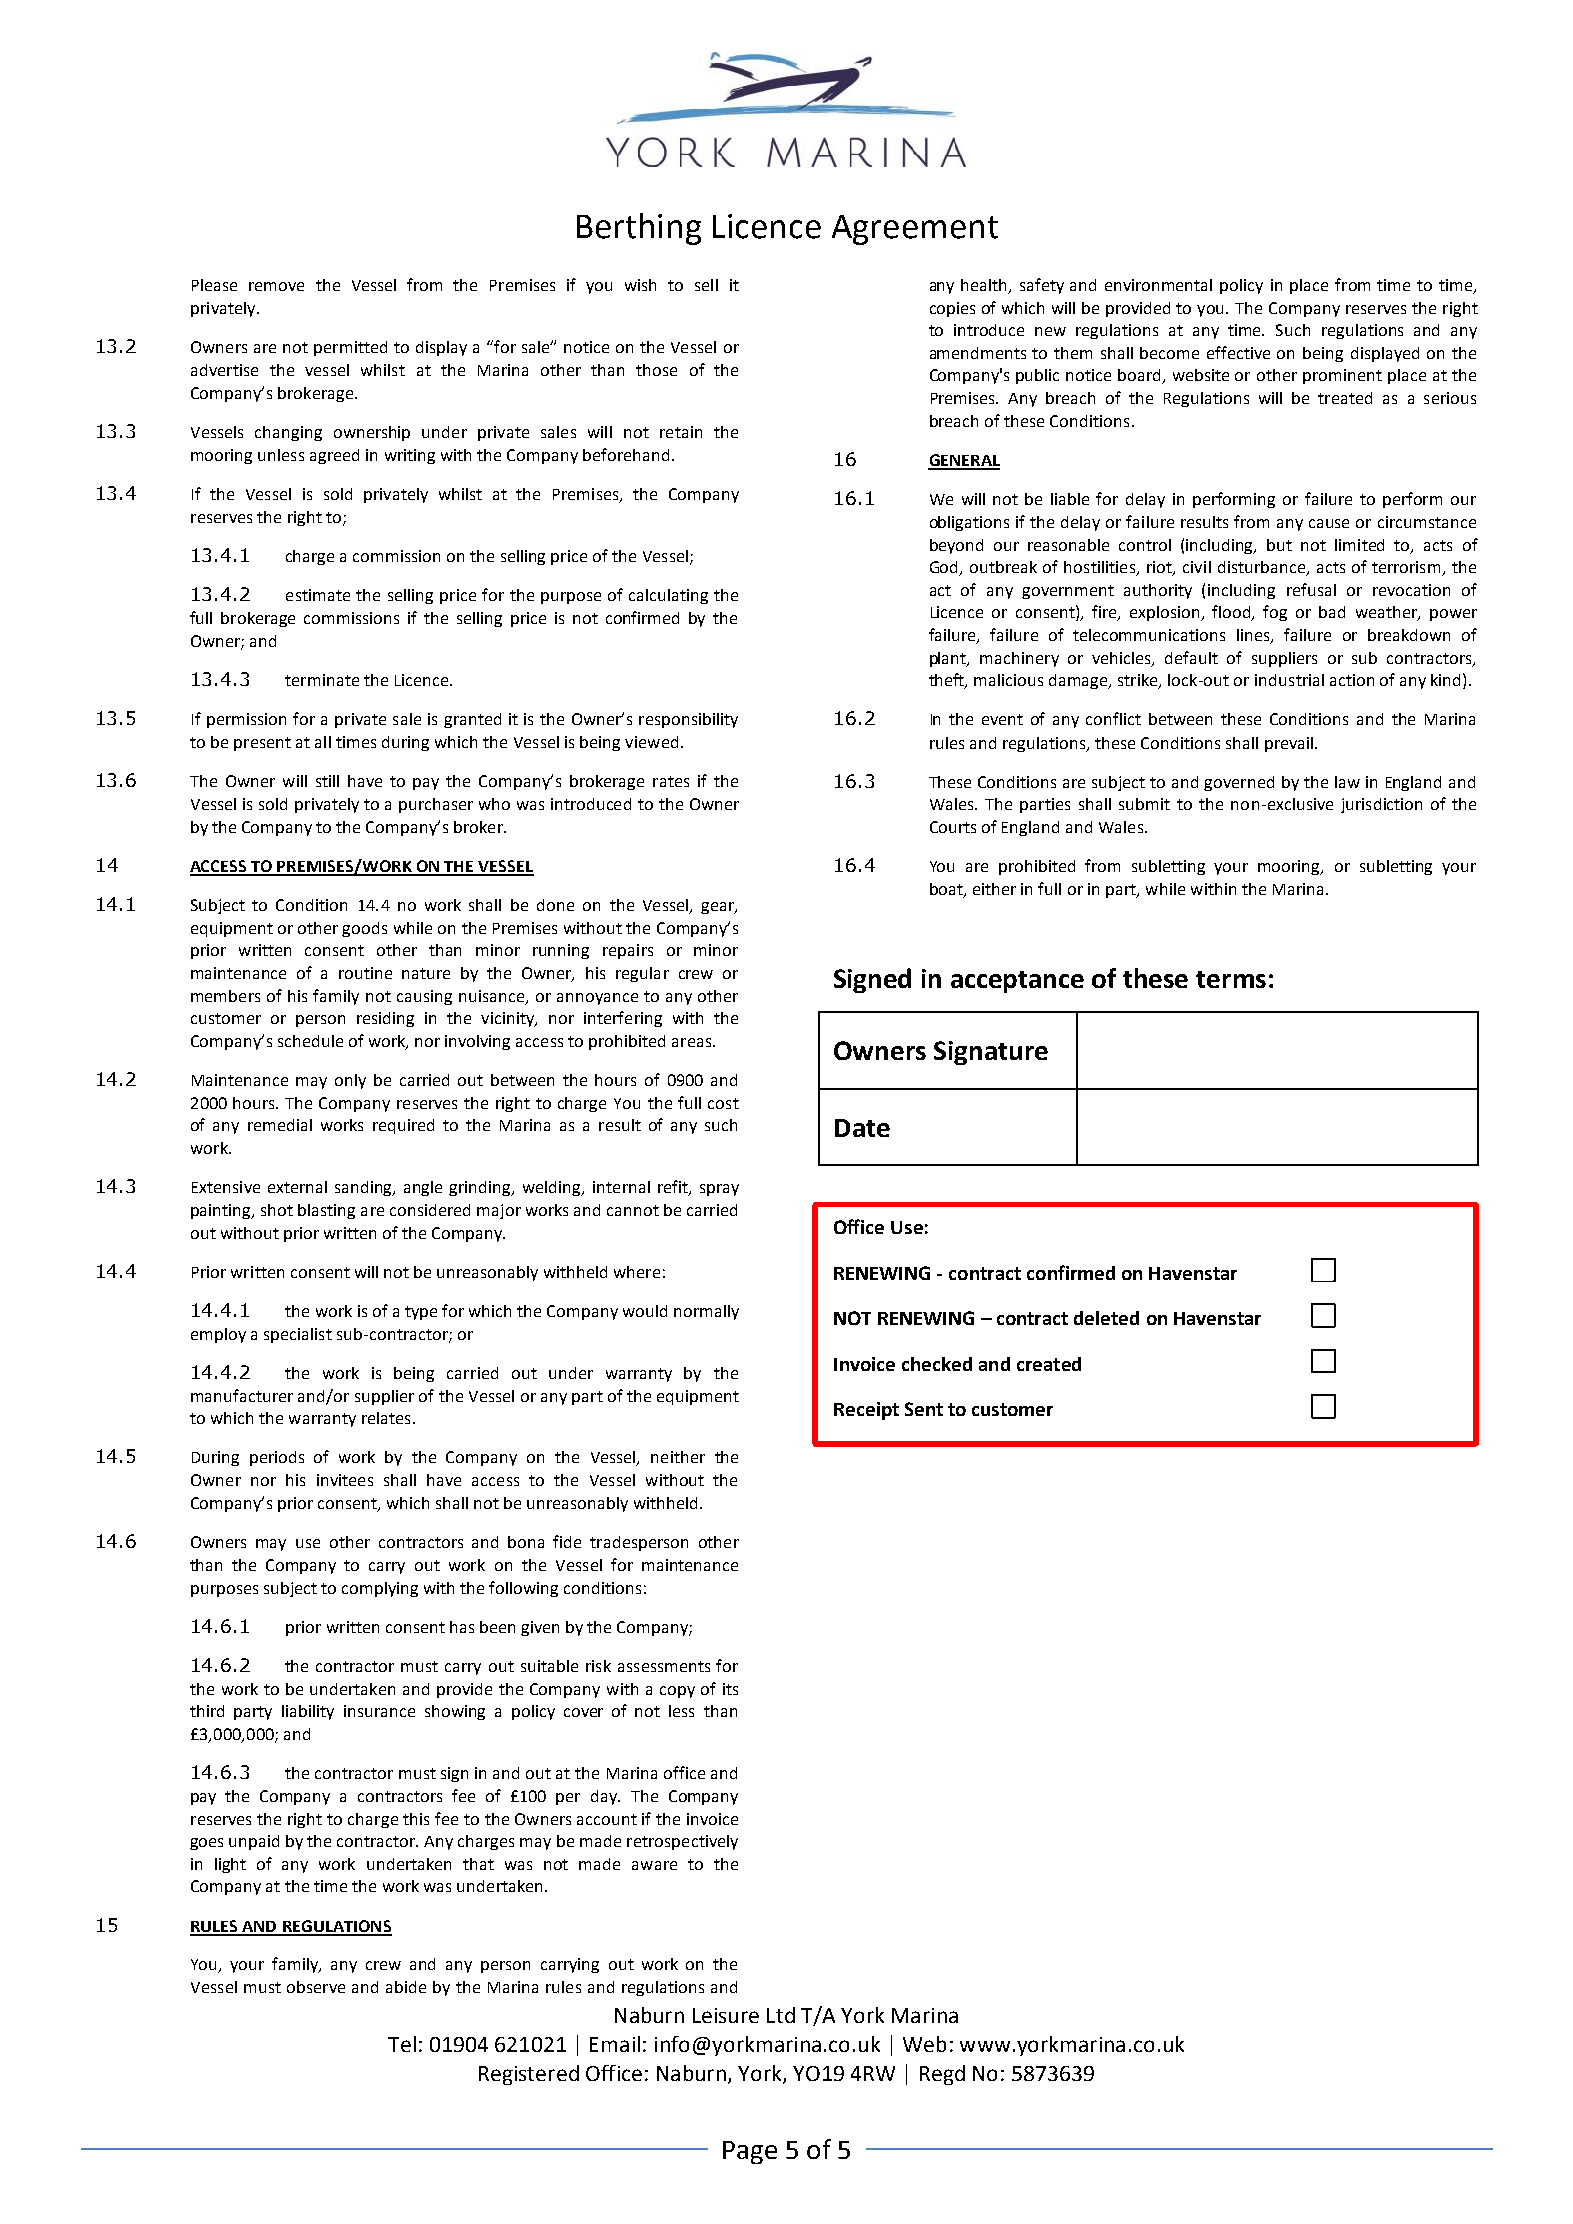 The height and width of the image is (2224, 1573). What do you see at coordinates (276, 286) in the image?
I see `remove` at bounding box center [276, 286].
